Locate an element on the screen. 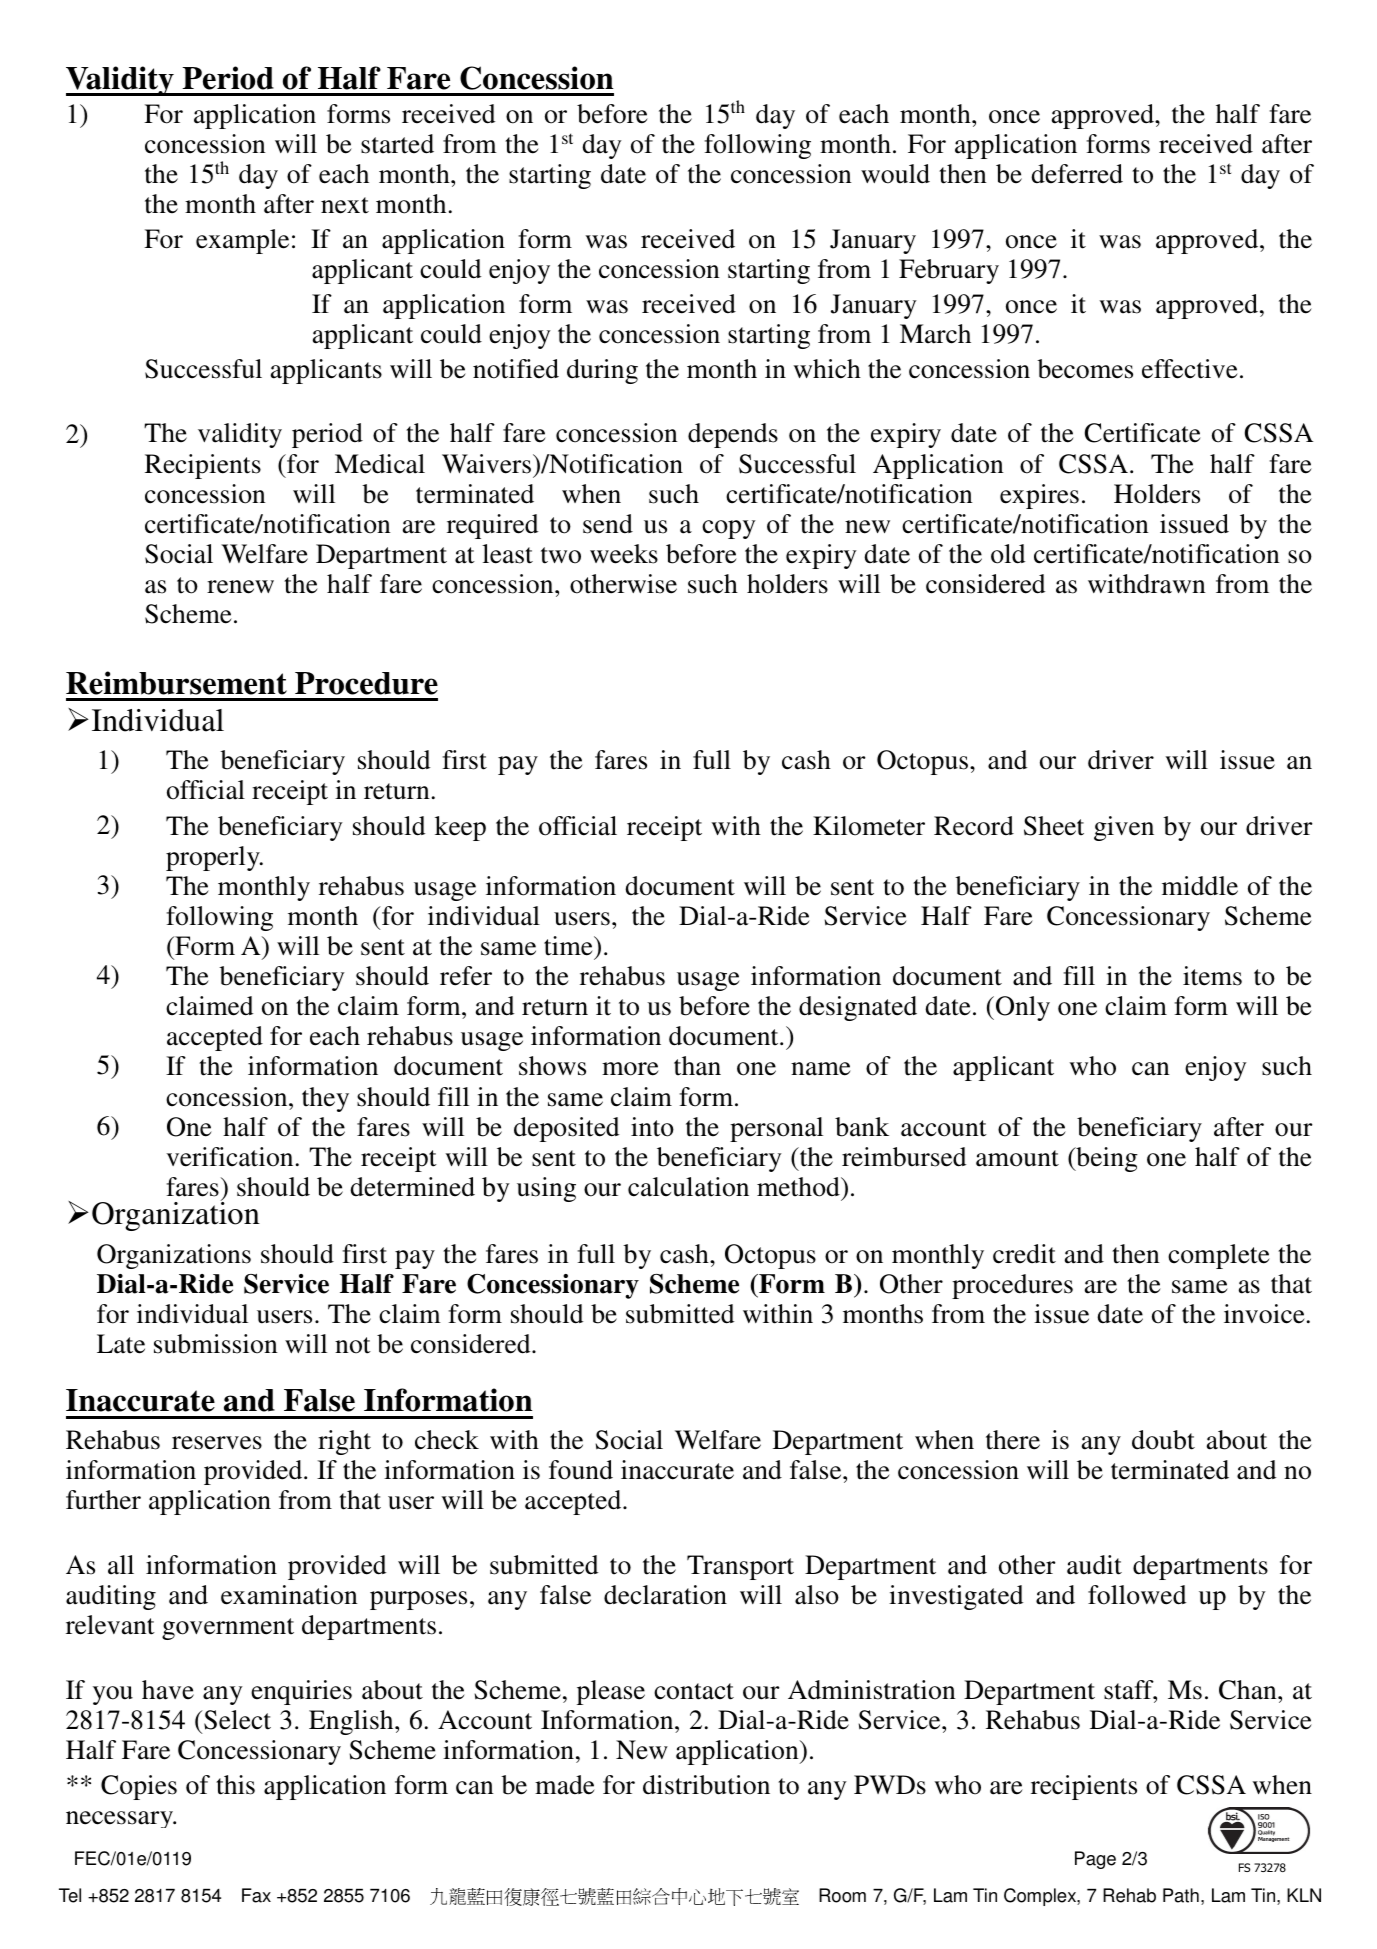 This screenshot has height=1949, width=1377. renew is located at coordinates (240, 587).
